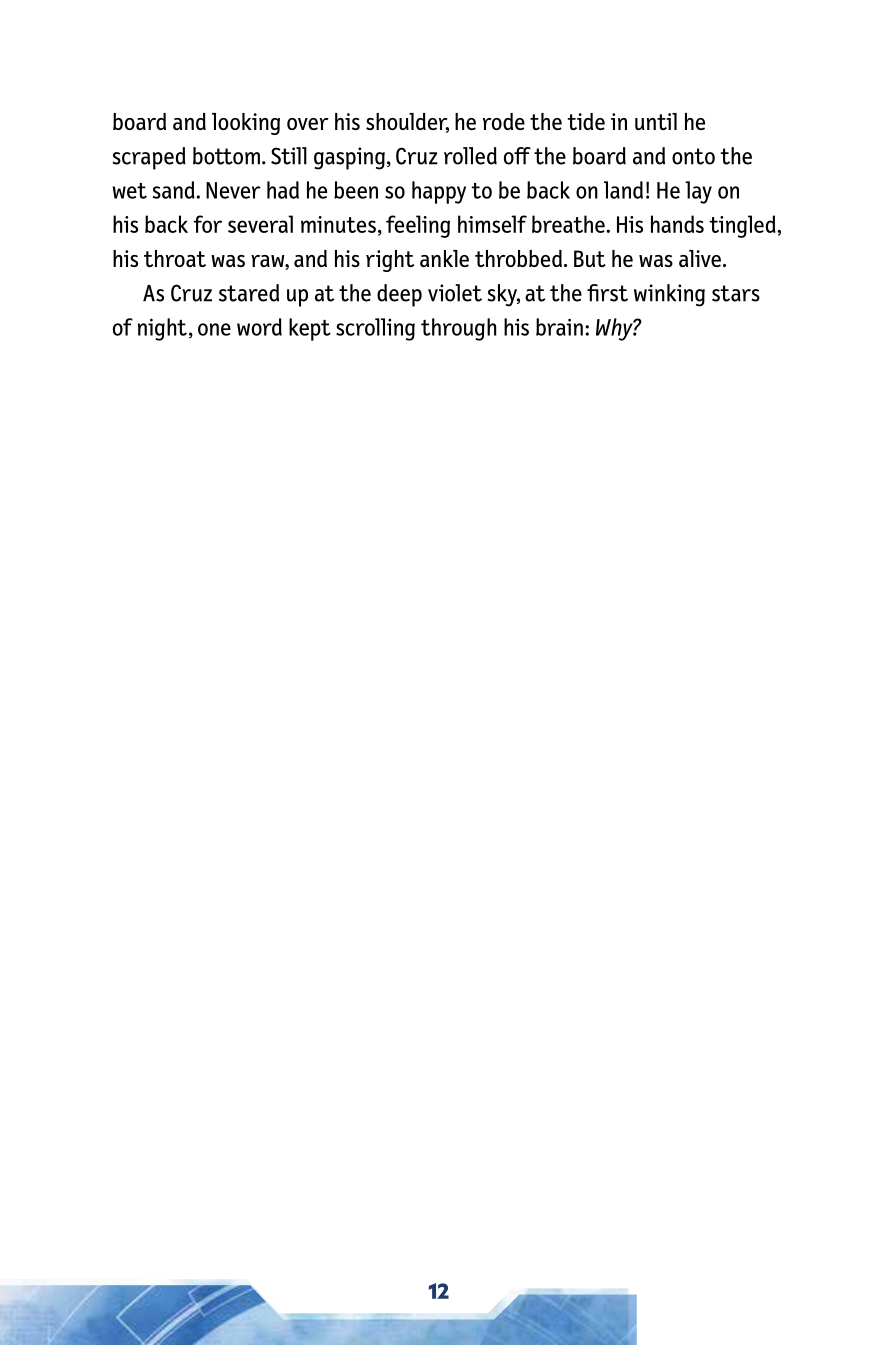 The width and height of the screenshot is (896, 1345). What do you see at coordinates (246, 124) in the screenshot?
I see `looking` at bounding box center [246, 124].
